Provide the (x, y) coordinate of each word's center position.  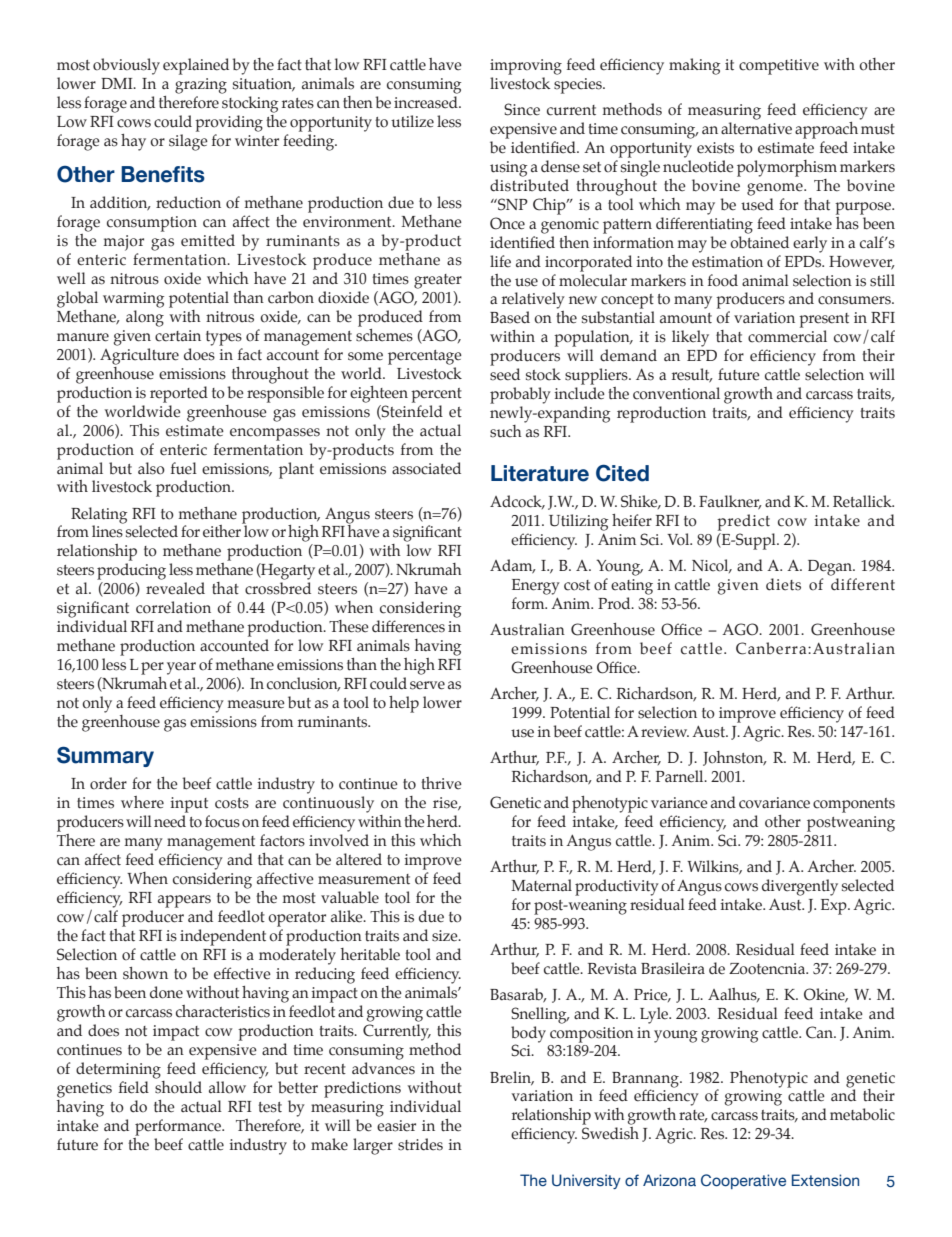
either (223, 530)
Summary (105, 756)
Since (522, 109)
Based (510, 317)
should (178, 1086)
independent (223, 937)
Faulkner (730, 502)
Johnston (734, 758)
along (145, 318)
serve (427, 685)
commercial (787, 336)
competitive (779, 67)
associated (426, 468)
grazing (201, 86)
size (446, 936)
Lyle (655, 1015)
